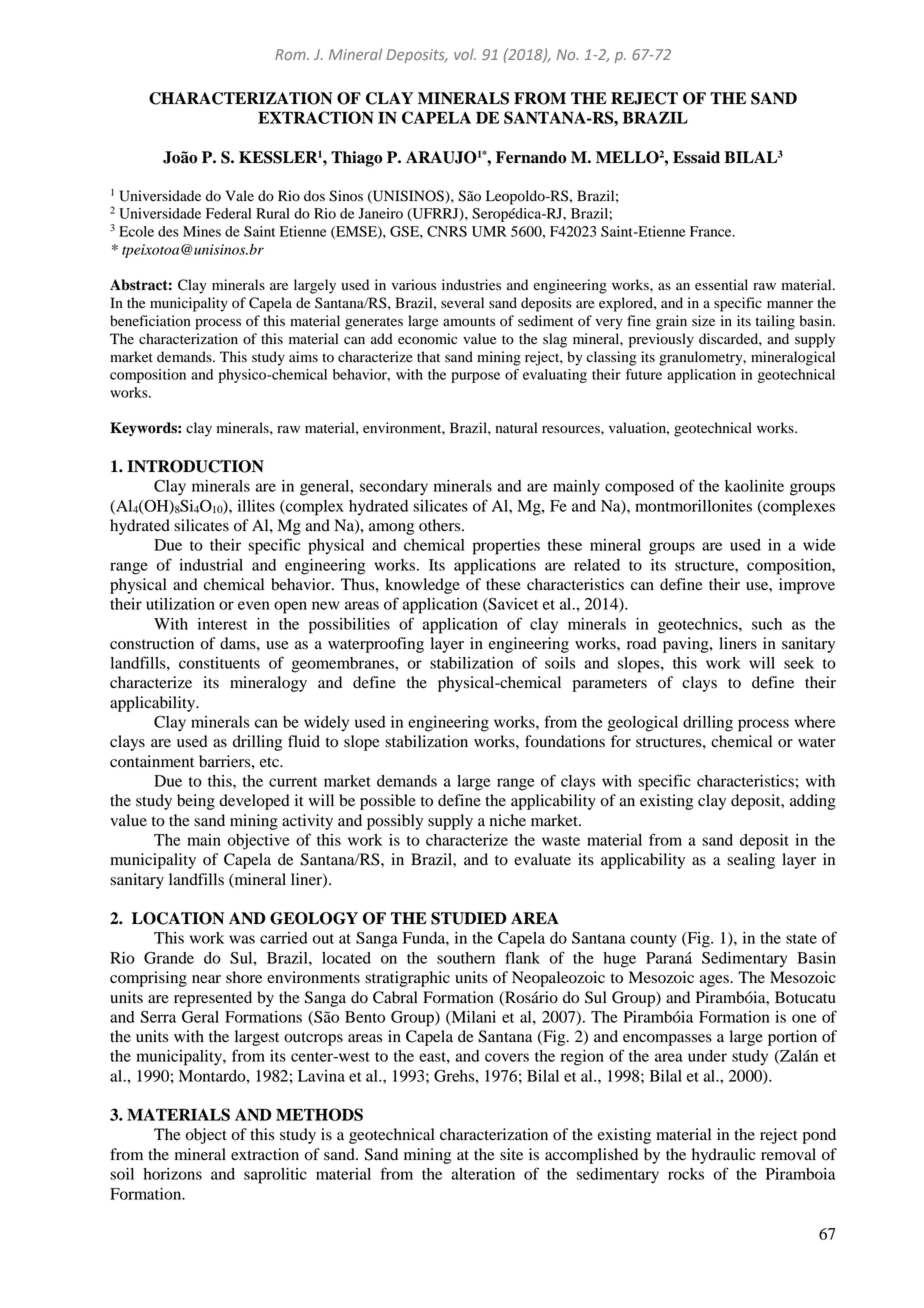 The width and height of the screenshot is (924, 1308). What do you see at coordinates (465, 54) in the screenshot?
I see `vol` at bounding box center [465, 54].
